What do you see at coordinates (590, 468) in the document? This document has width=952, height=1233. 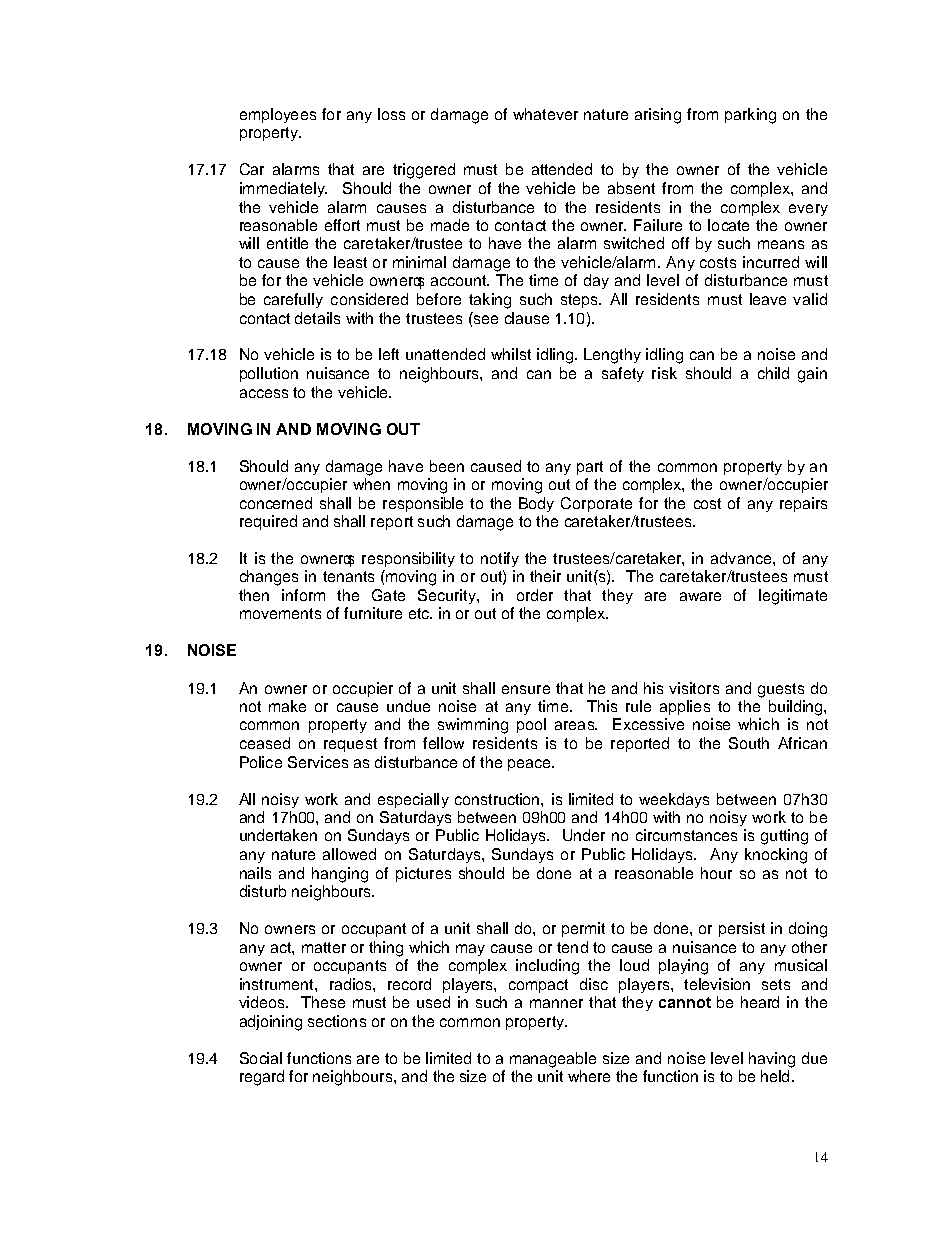 I see `part` at bounding box center [590, 468].
